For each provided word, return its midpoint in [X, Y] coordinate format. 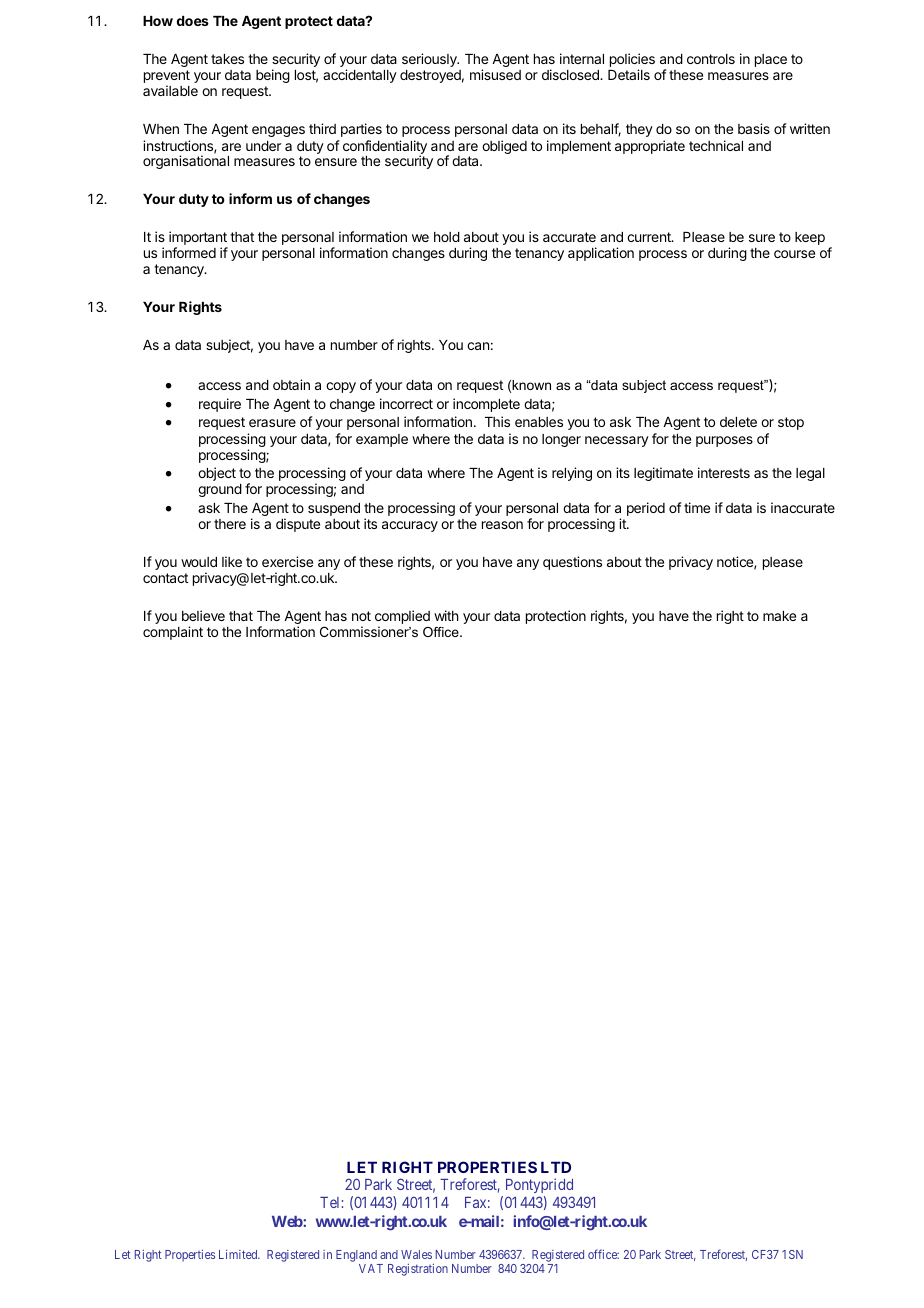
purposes [724, 441]
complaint [173, 633]
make [779, 616]
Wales [416, 1254]
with [446, 615]
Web [288, 1221]
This [497, 421]
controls [711, 59]
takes [227, 59]
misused [495, 74]
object [217, 474]
